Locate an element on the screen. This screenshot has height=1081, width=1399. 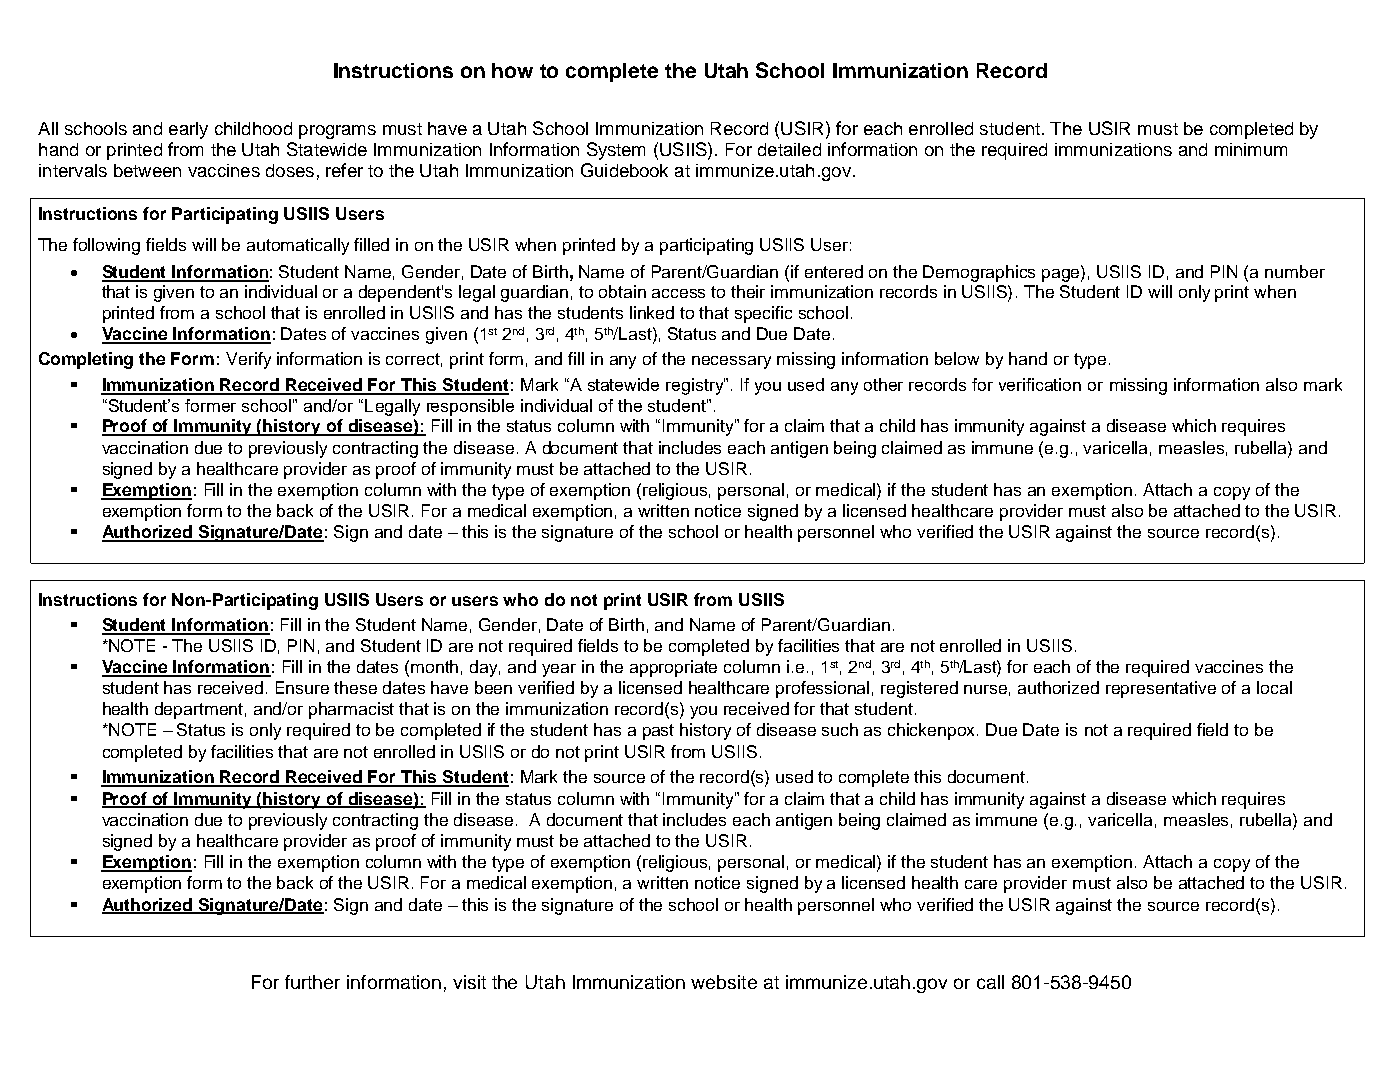
past is located at coordinates (658, 732).
